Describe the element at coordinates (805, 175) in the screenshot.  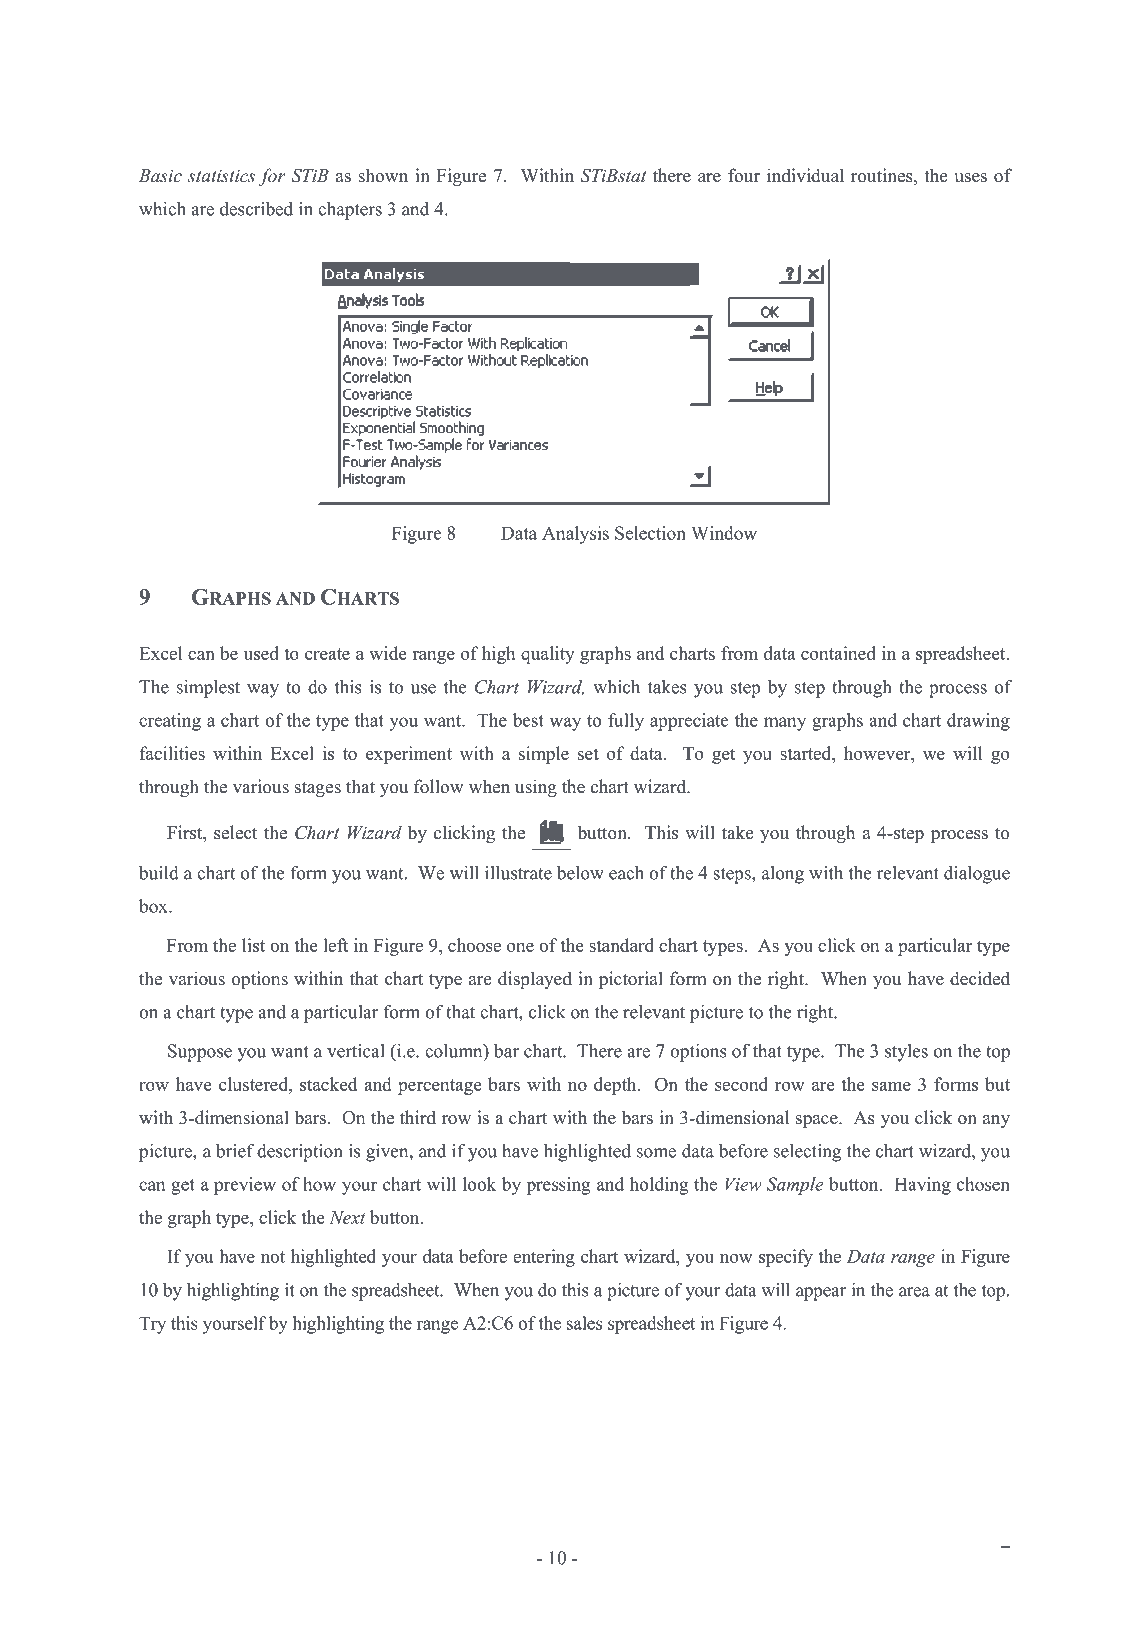
I see `individual` at that location.
